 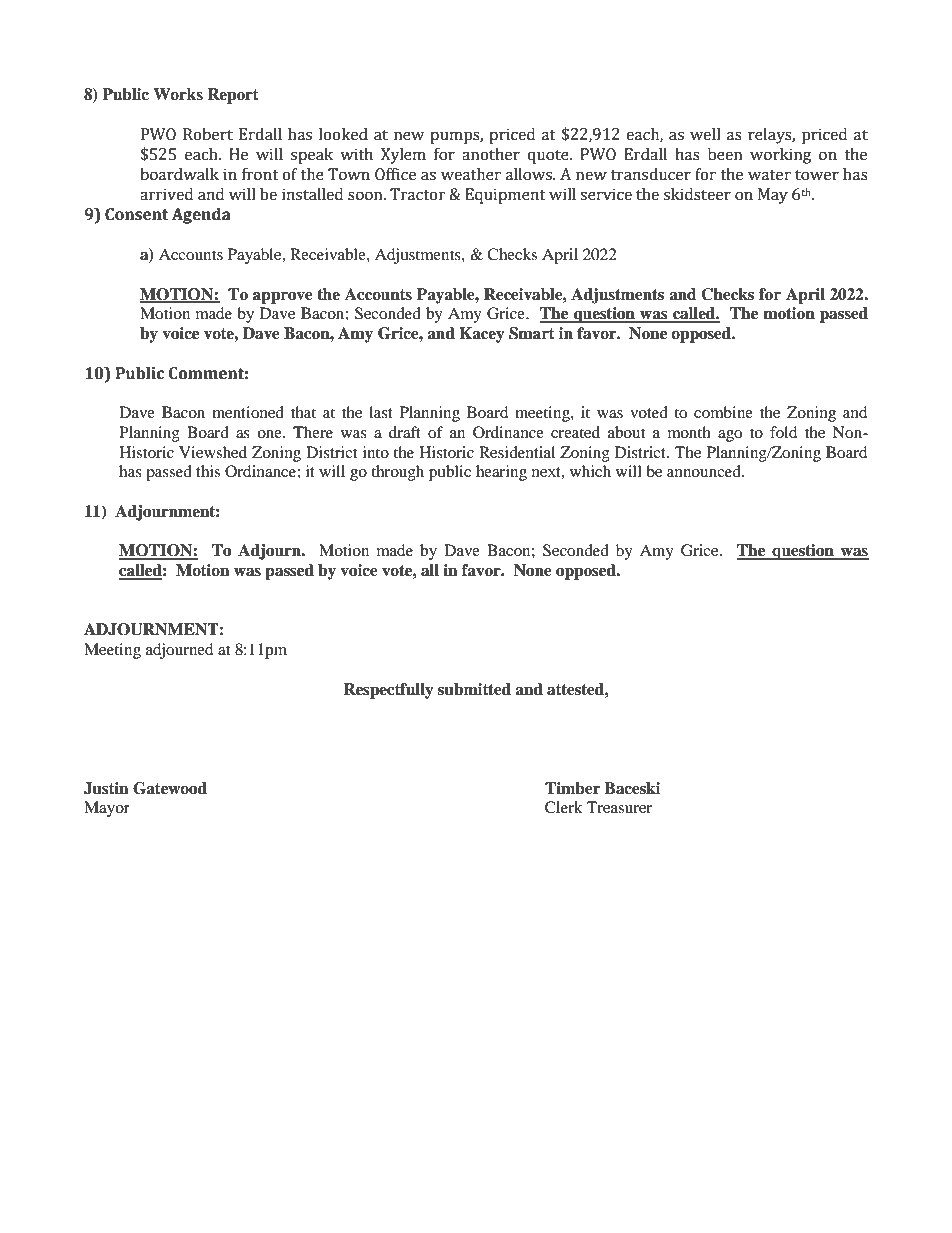 I want to click on this, so click(x=208, y=471).
